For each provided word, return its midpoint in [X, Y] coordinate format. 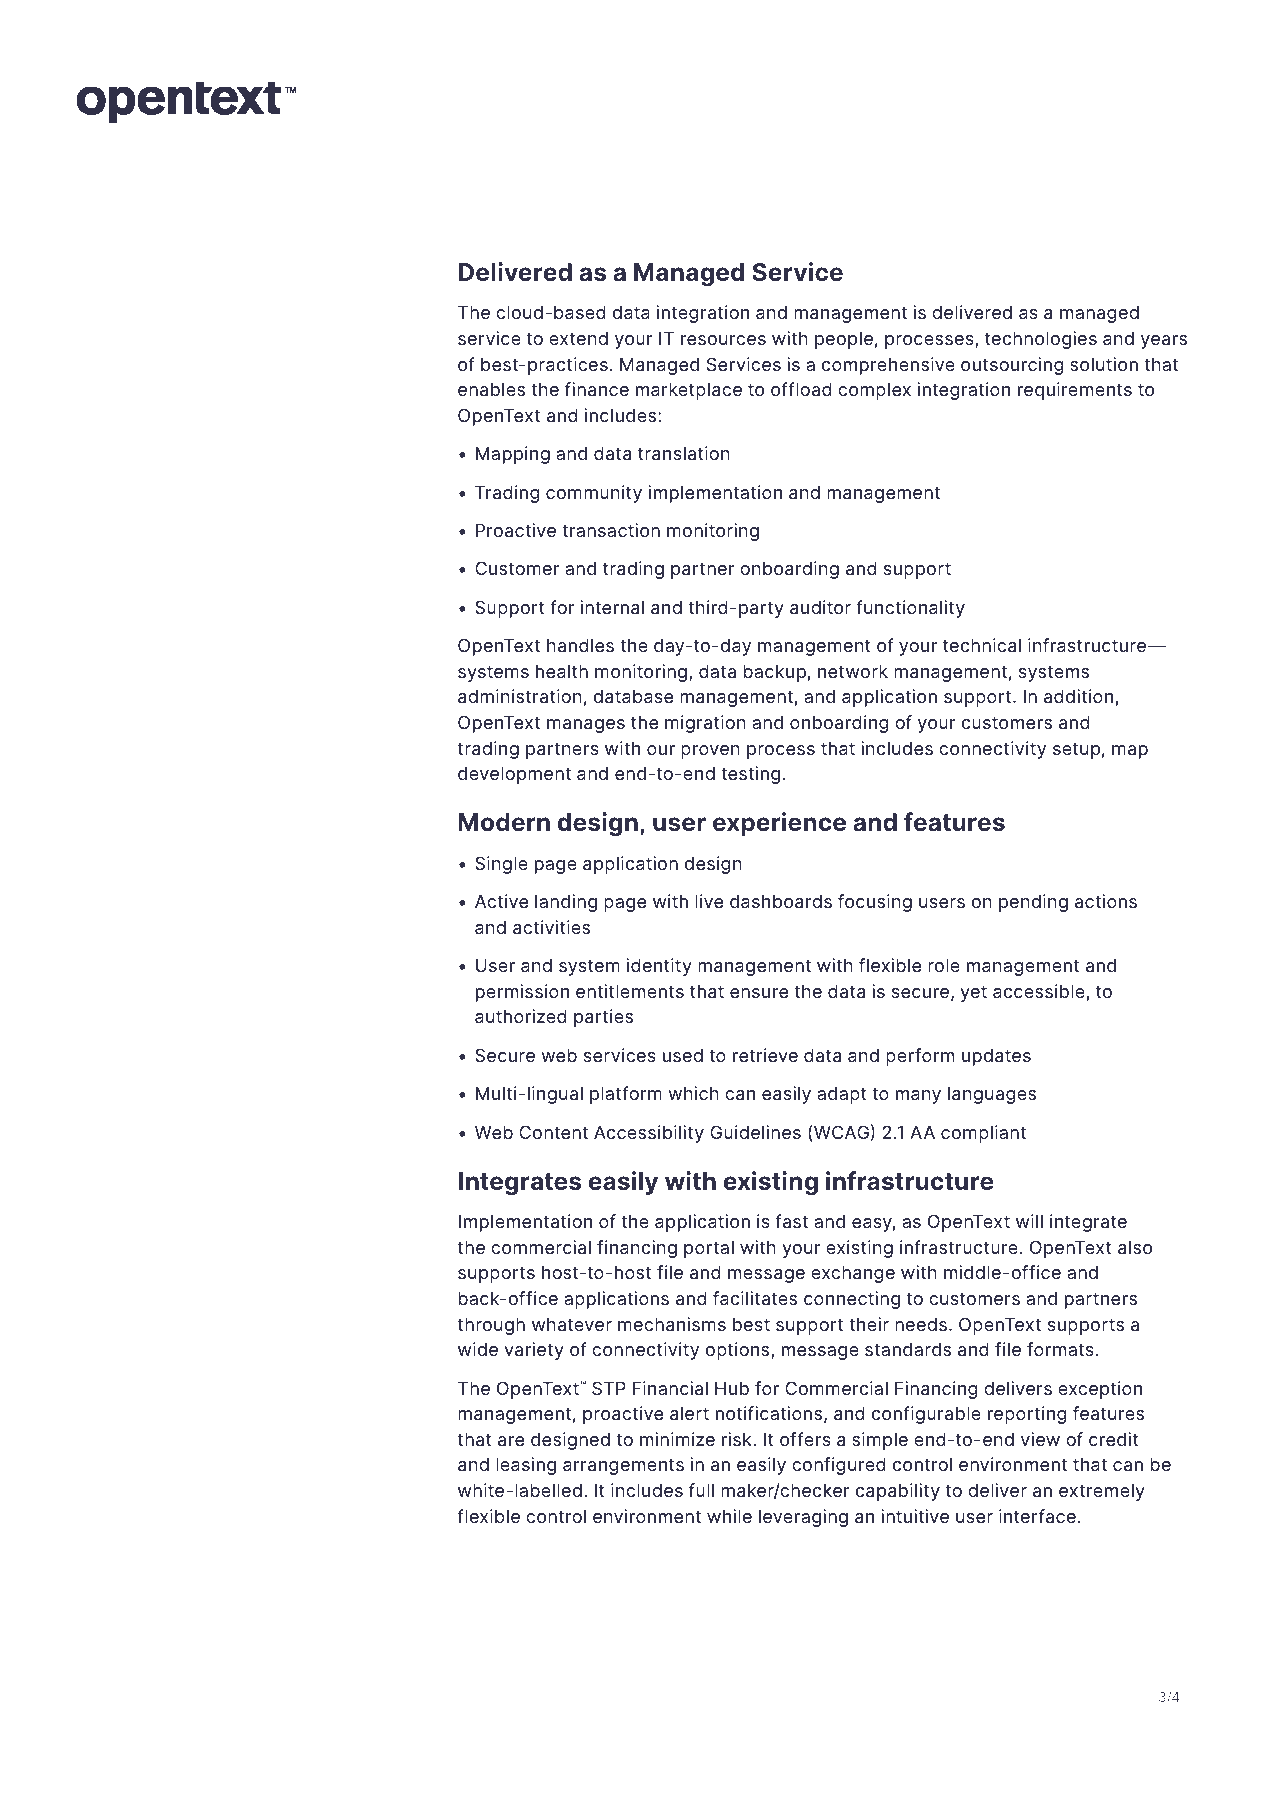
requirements [1075, 391]
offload [801, 389]
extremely [1102, 1492]
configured [838, 1466]
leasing [526, 1466]
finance [597, 389]
